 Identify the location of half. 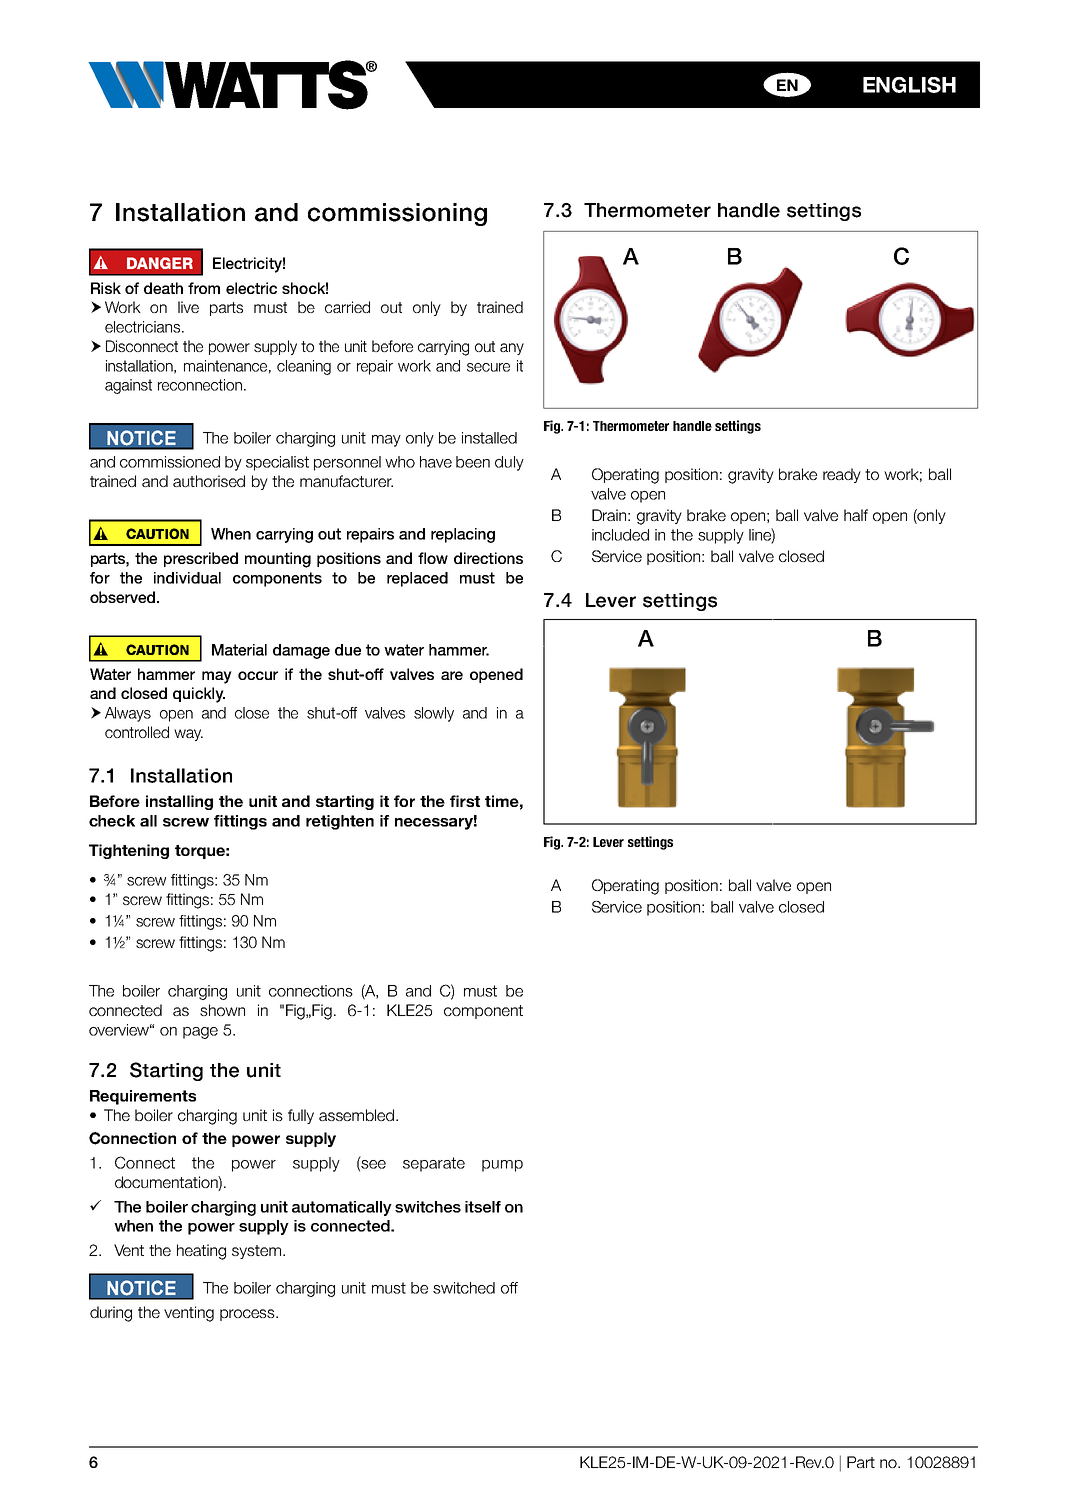
(856, 515).
